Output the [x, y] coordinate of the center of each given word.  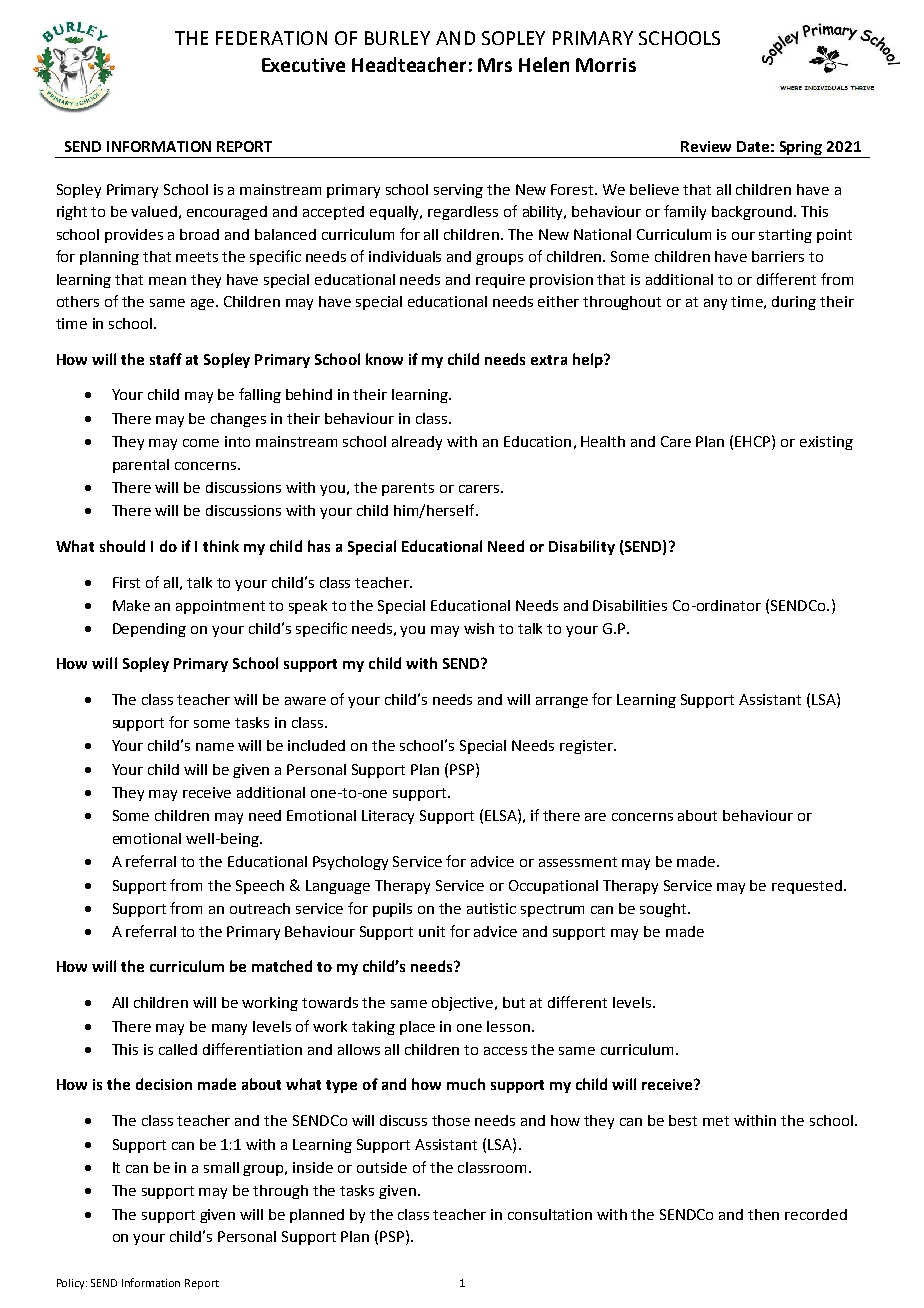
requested [807, 887]
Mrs [495, 65]
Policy [72, 1284]
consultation [550, 1214]
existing [826, 443]
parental [141, 466]
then [763, 1214]
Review [706, 146]
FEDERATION [271, 38]
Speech [260, 887]
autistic [491, 908]
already [417, 443]
